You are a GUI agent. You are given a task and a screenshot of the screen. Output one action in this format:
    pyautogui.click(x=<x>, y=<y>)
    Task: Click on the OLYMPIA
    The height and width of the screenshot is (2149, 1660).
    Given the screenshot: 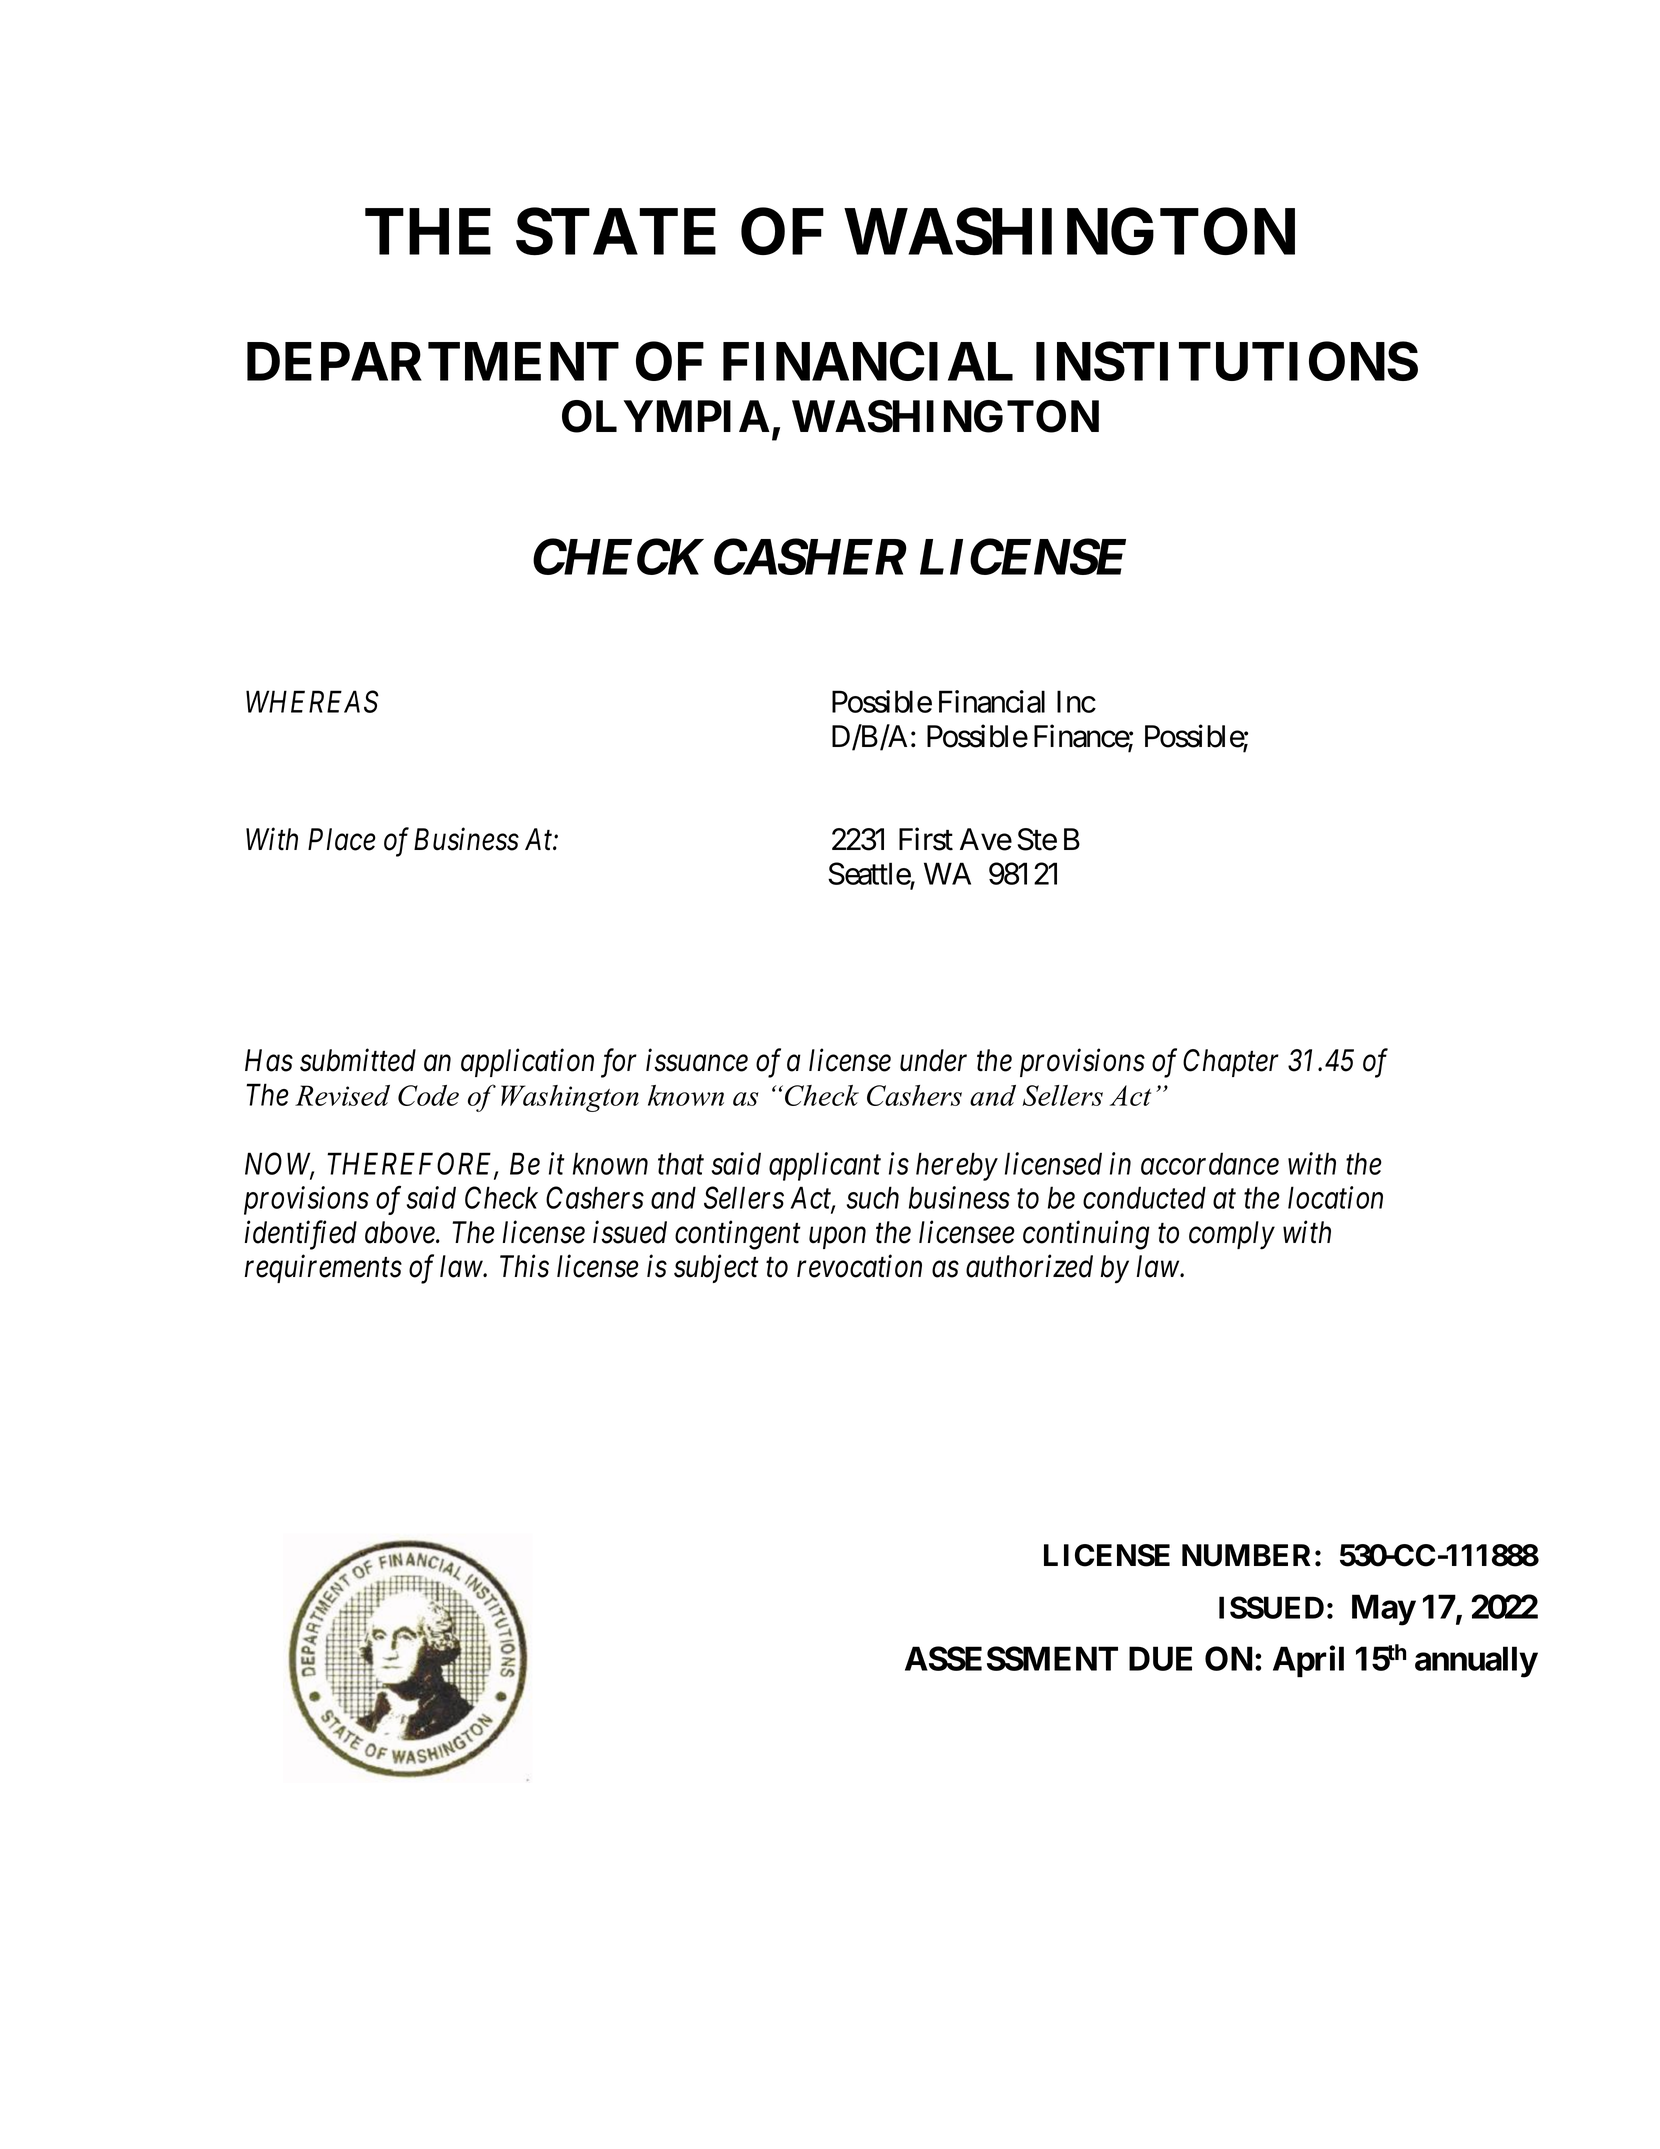 What is the action you would take?
    pyautogui.click(x=666, y=416)
